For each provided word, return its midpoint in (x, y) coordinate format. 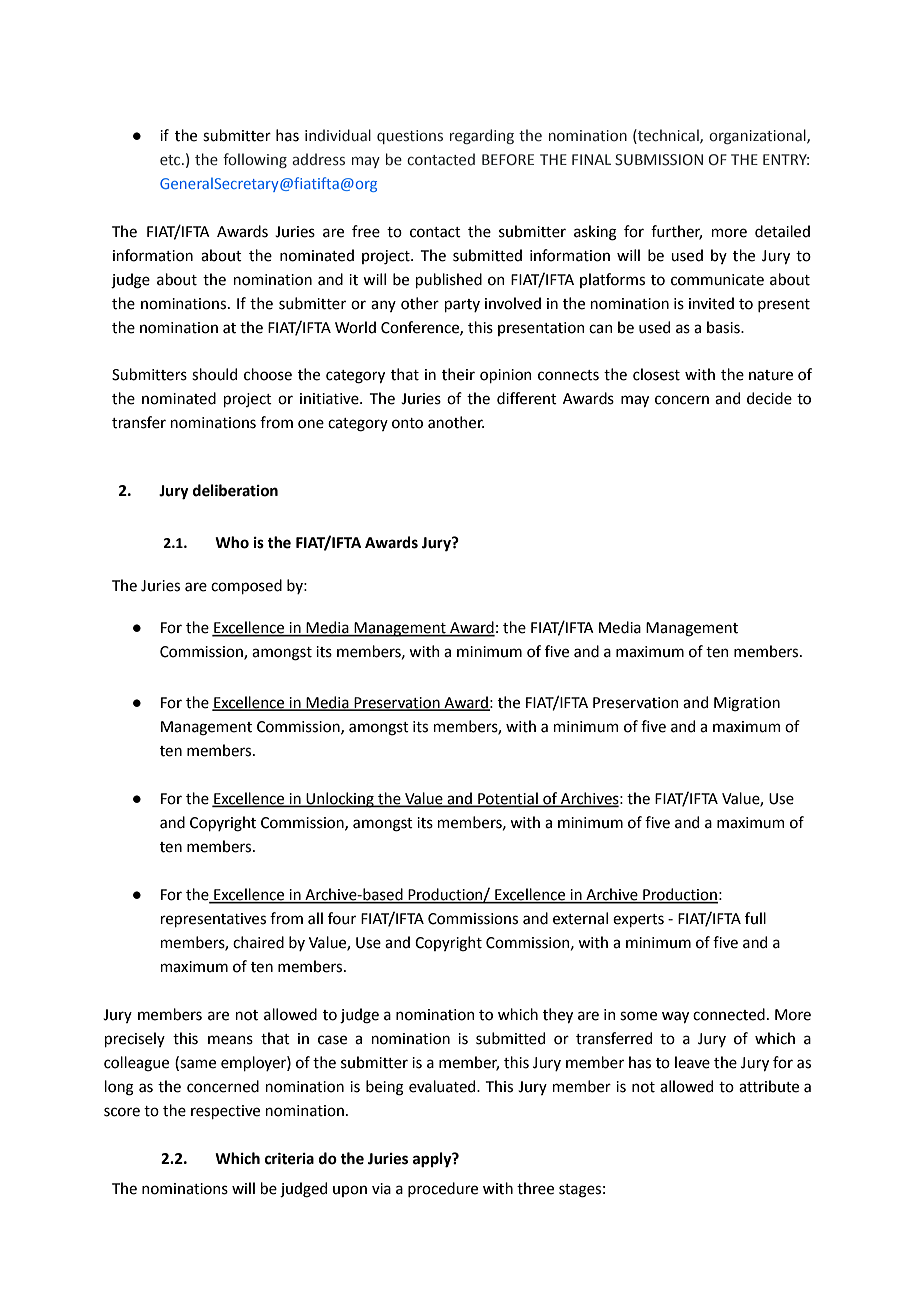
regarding (482, 136)
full (755, 918)
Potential (508, 799)
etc (171, 160)
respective (225, 1112)
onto (407, 423)
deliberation (235, 490)
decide (769, 398)
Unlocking (340, 800)
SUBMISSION (659, 160)
